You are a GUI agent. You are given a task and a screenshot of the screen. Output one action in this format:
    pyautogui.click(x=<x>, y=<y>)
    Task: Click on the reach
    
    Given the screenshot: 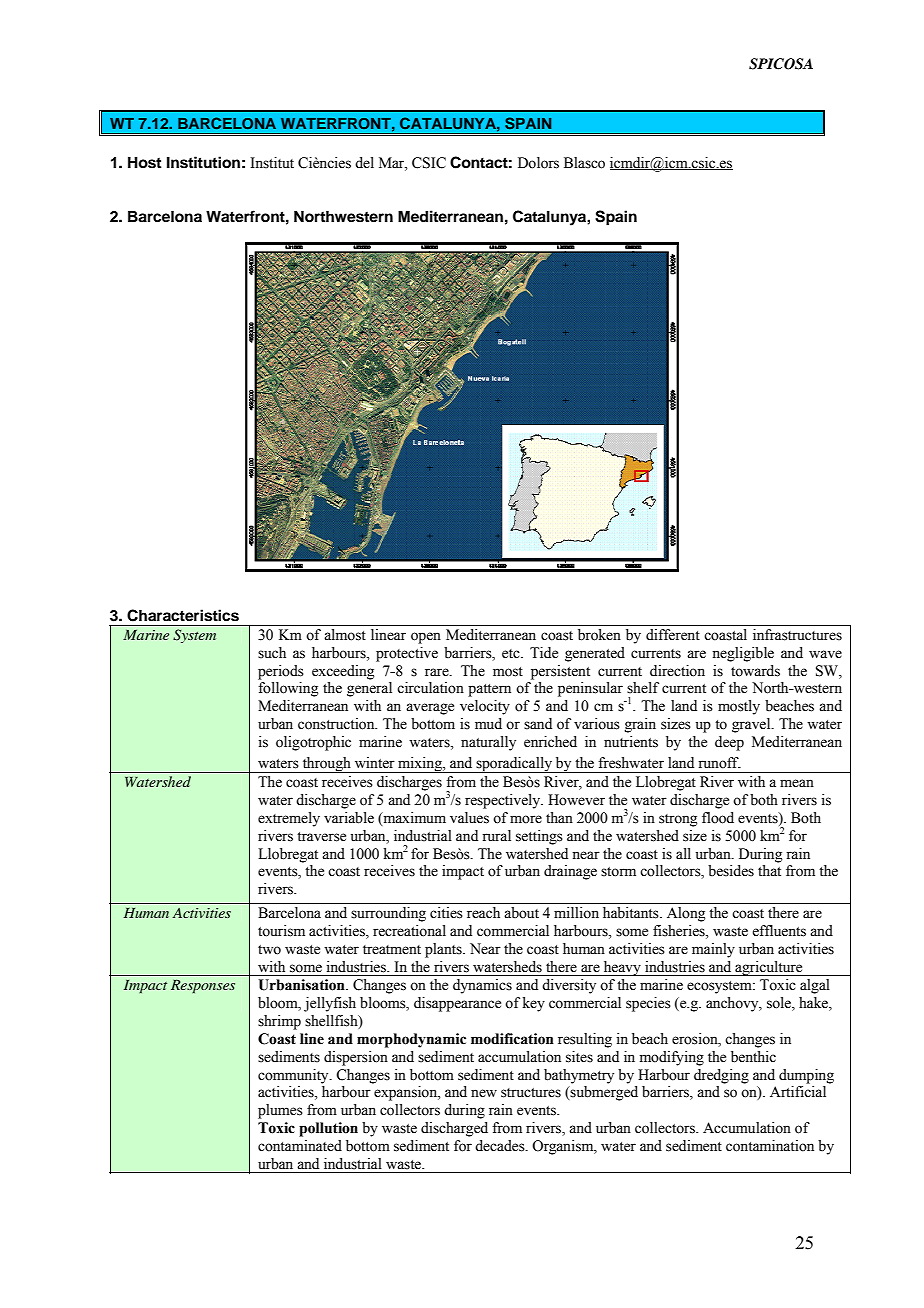 What is the action you would take?
    pyautogui.click(x=483, y=913)
